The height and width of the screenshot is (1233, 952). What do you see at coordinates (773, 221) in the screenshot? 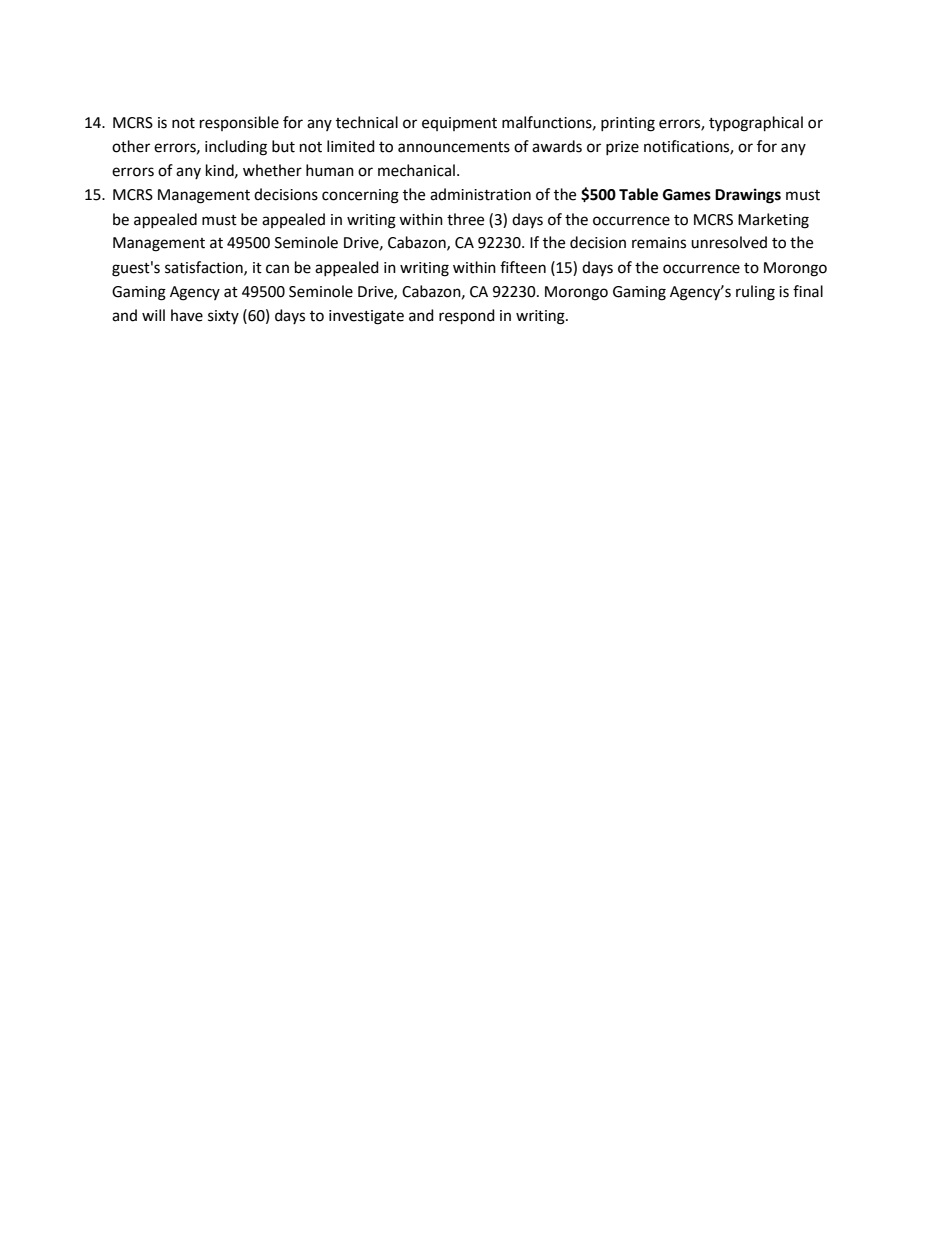
I see `Marketing` at bounding box center [773, 221].
